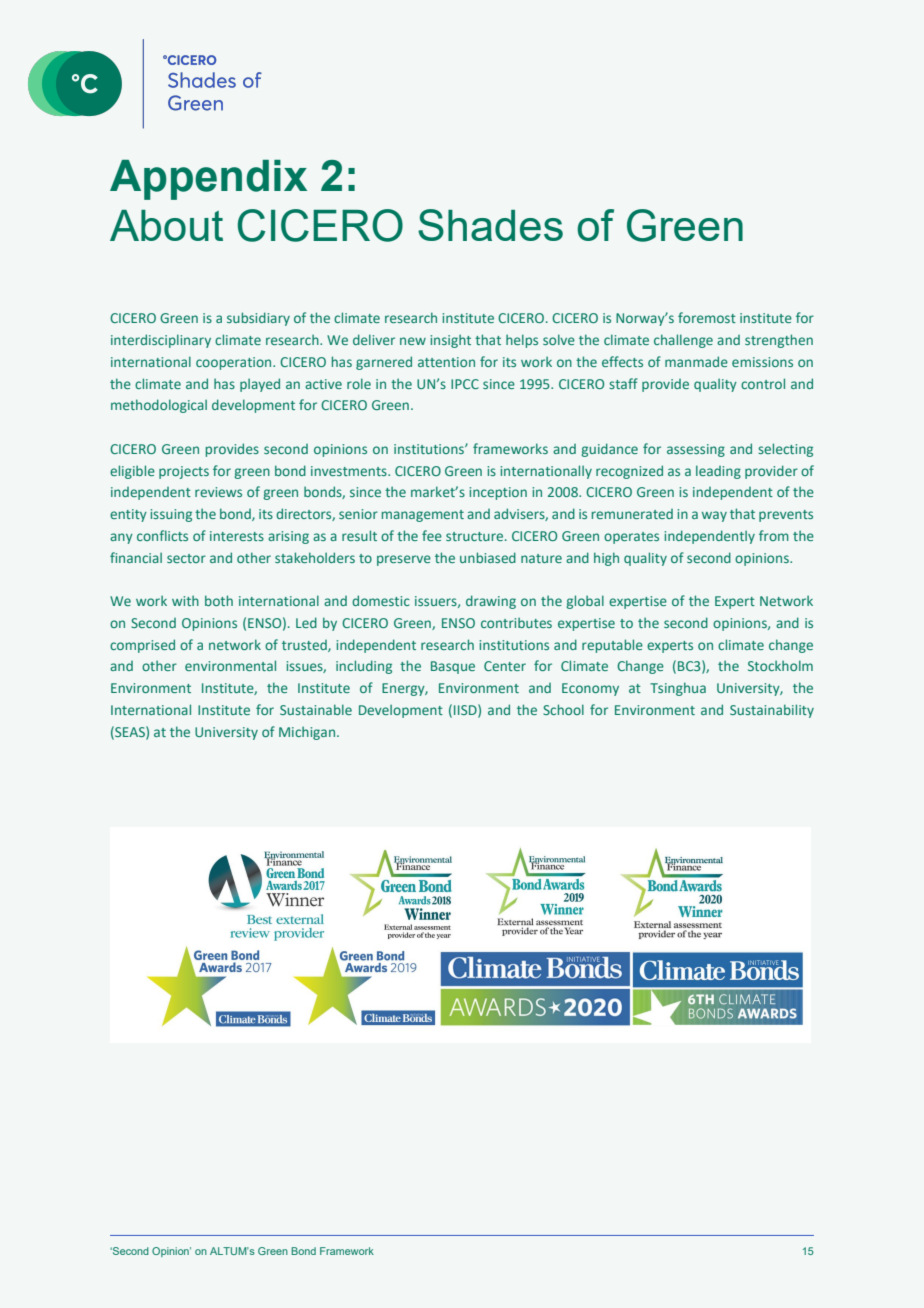 The height and width of the document is (1308, 924). What do you see at coordinates (490, 225) in the document?
I see `Shades` at bounding box center [490, 225].
